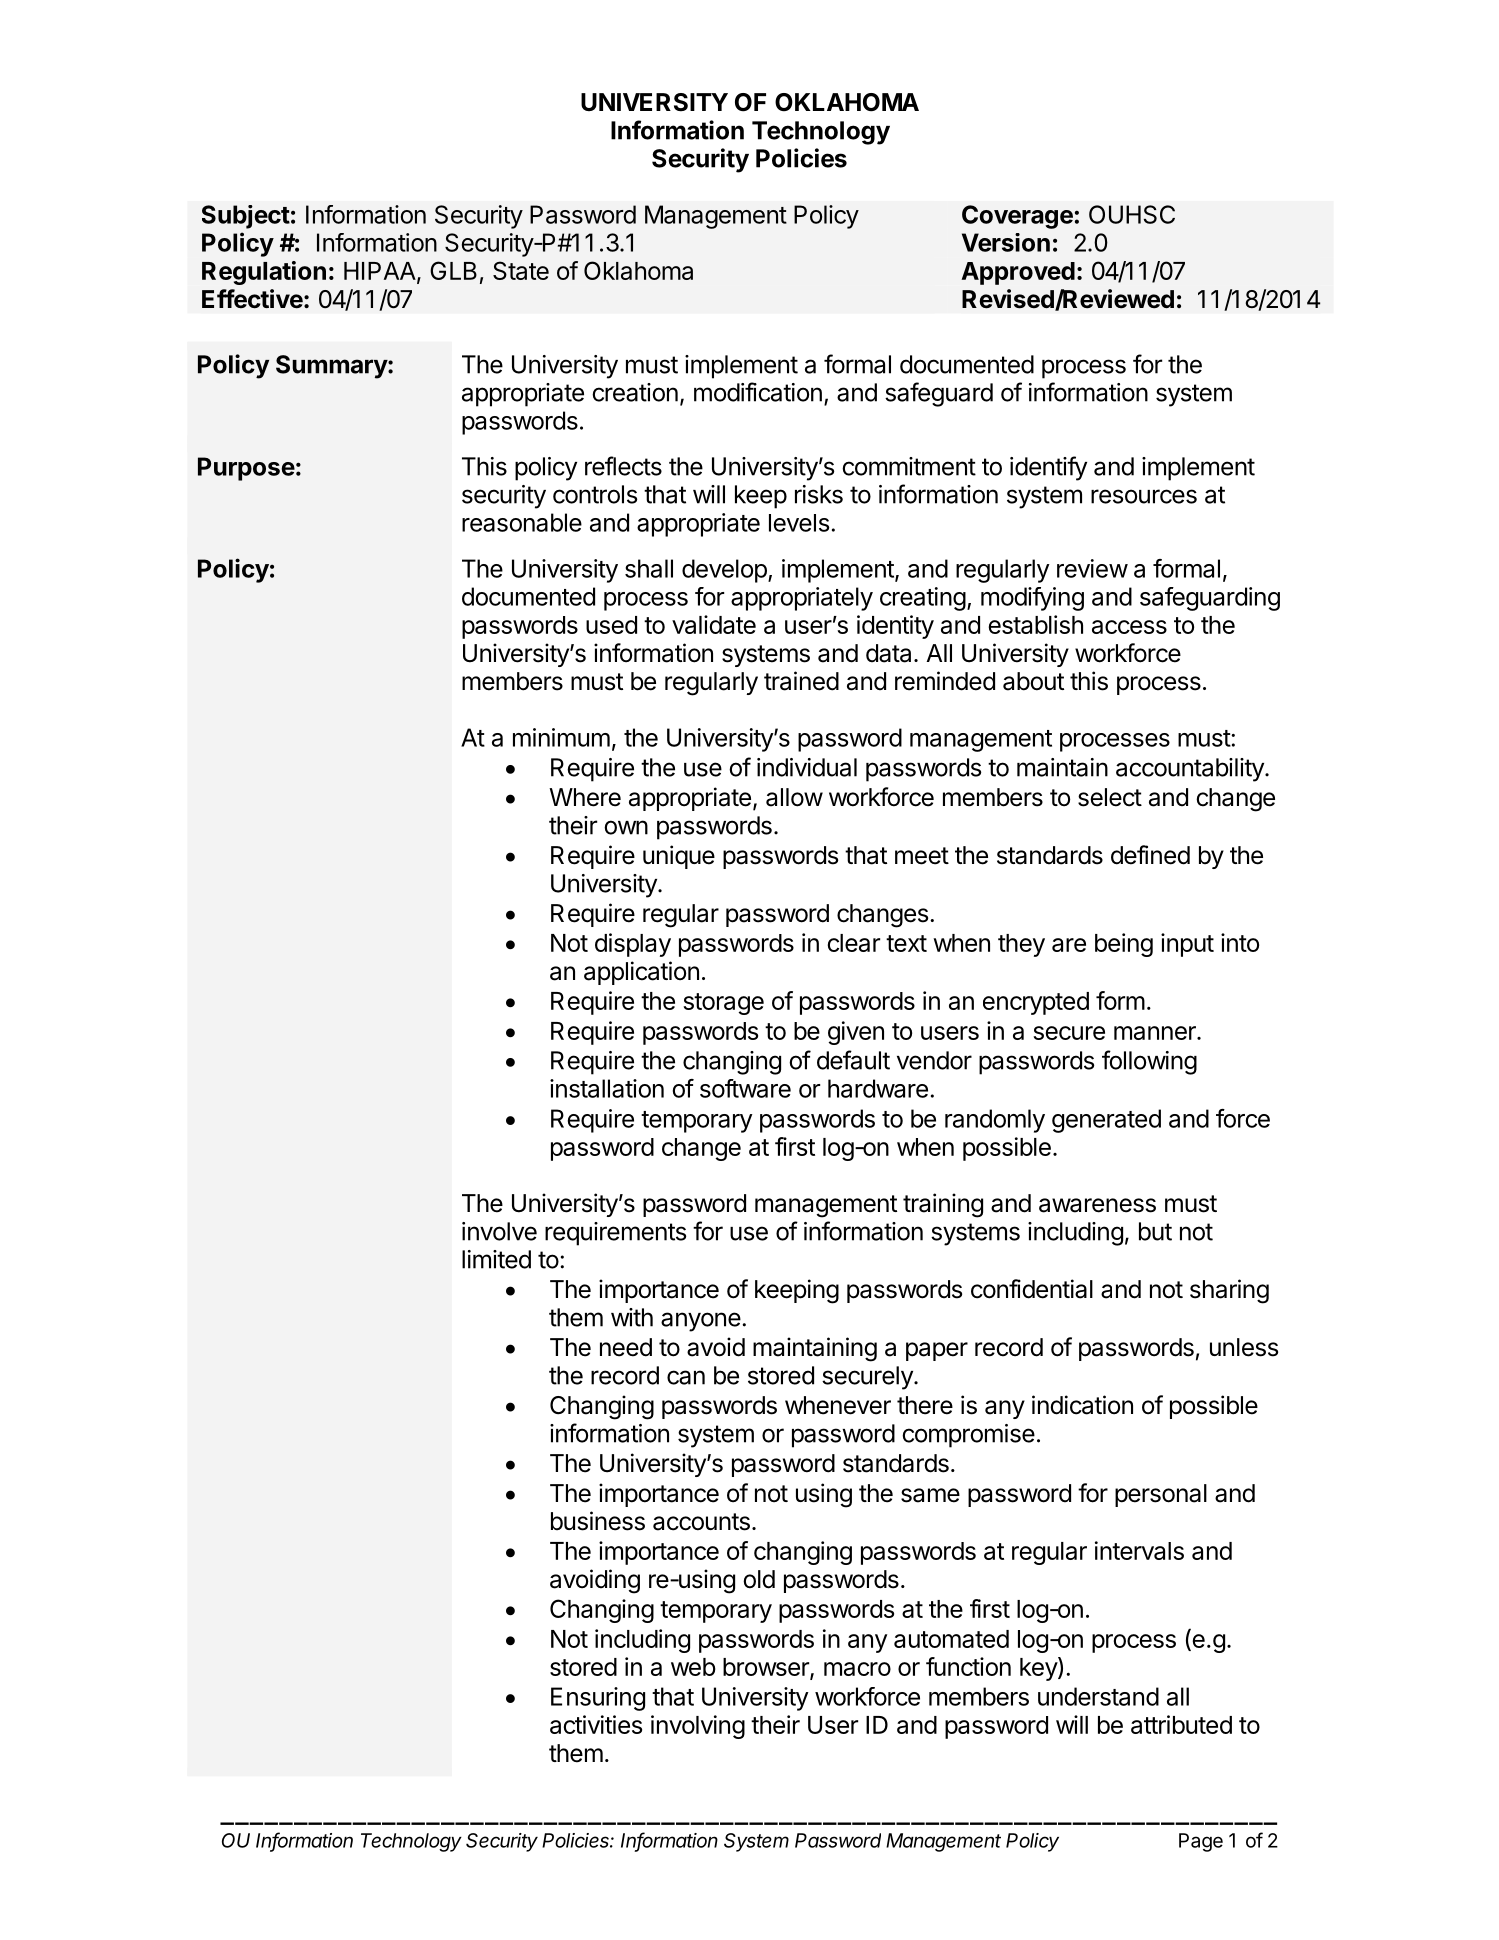 This document has height=1940, width=1499. Describe the element at coordinates (381, 272) in the document. I see `HIPAA` at that location.
